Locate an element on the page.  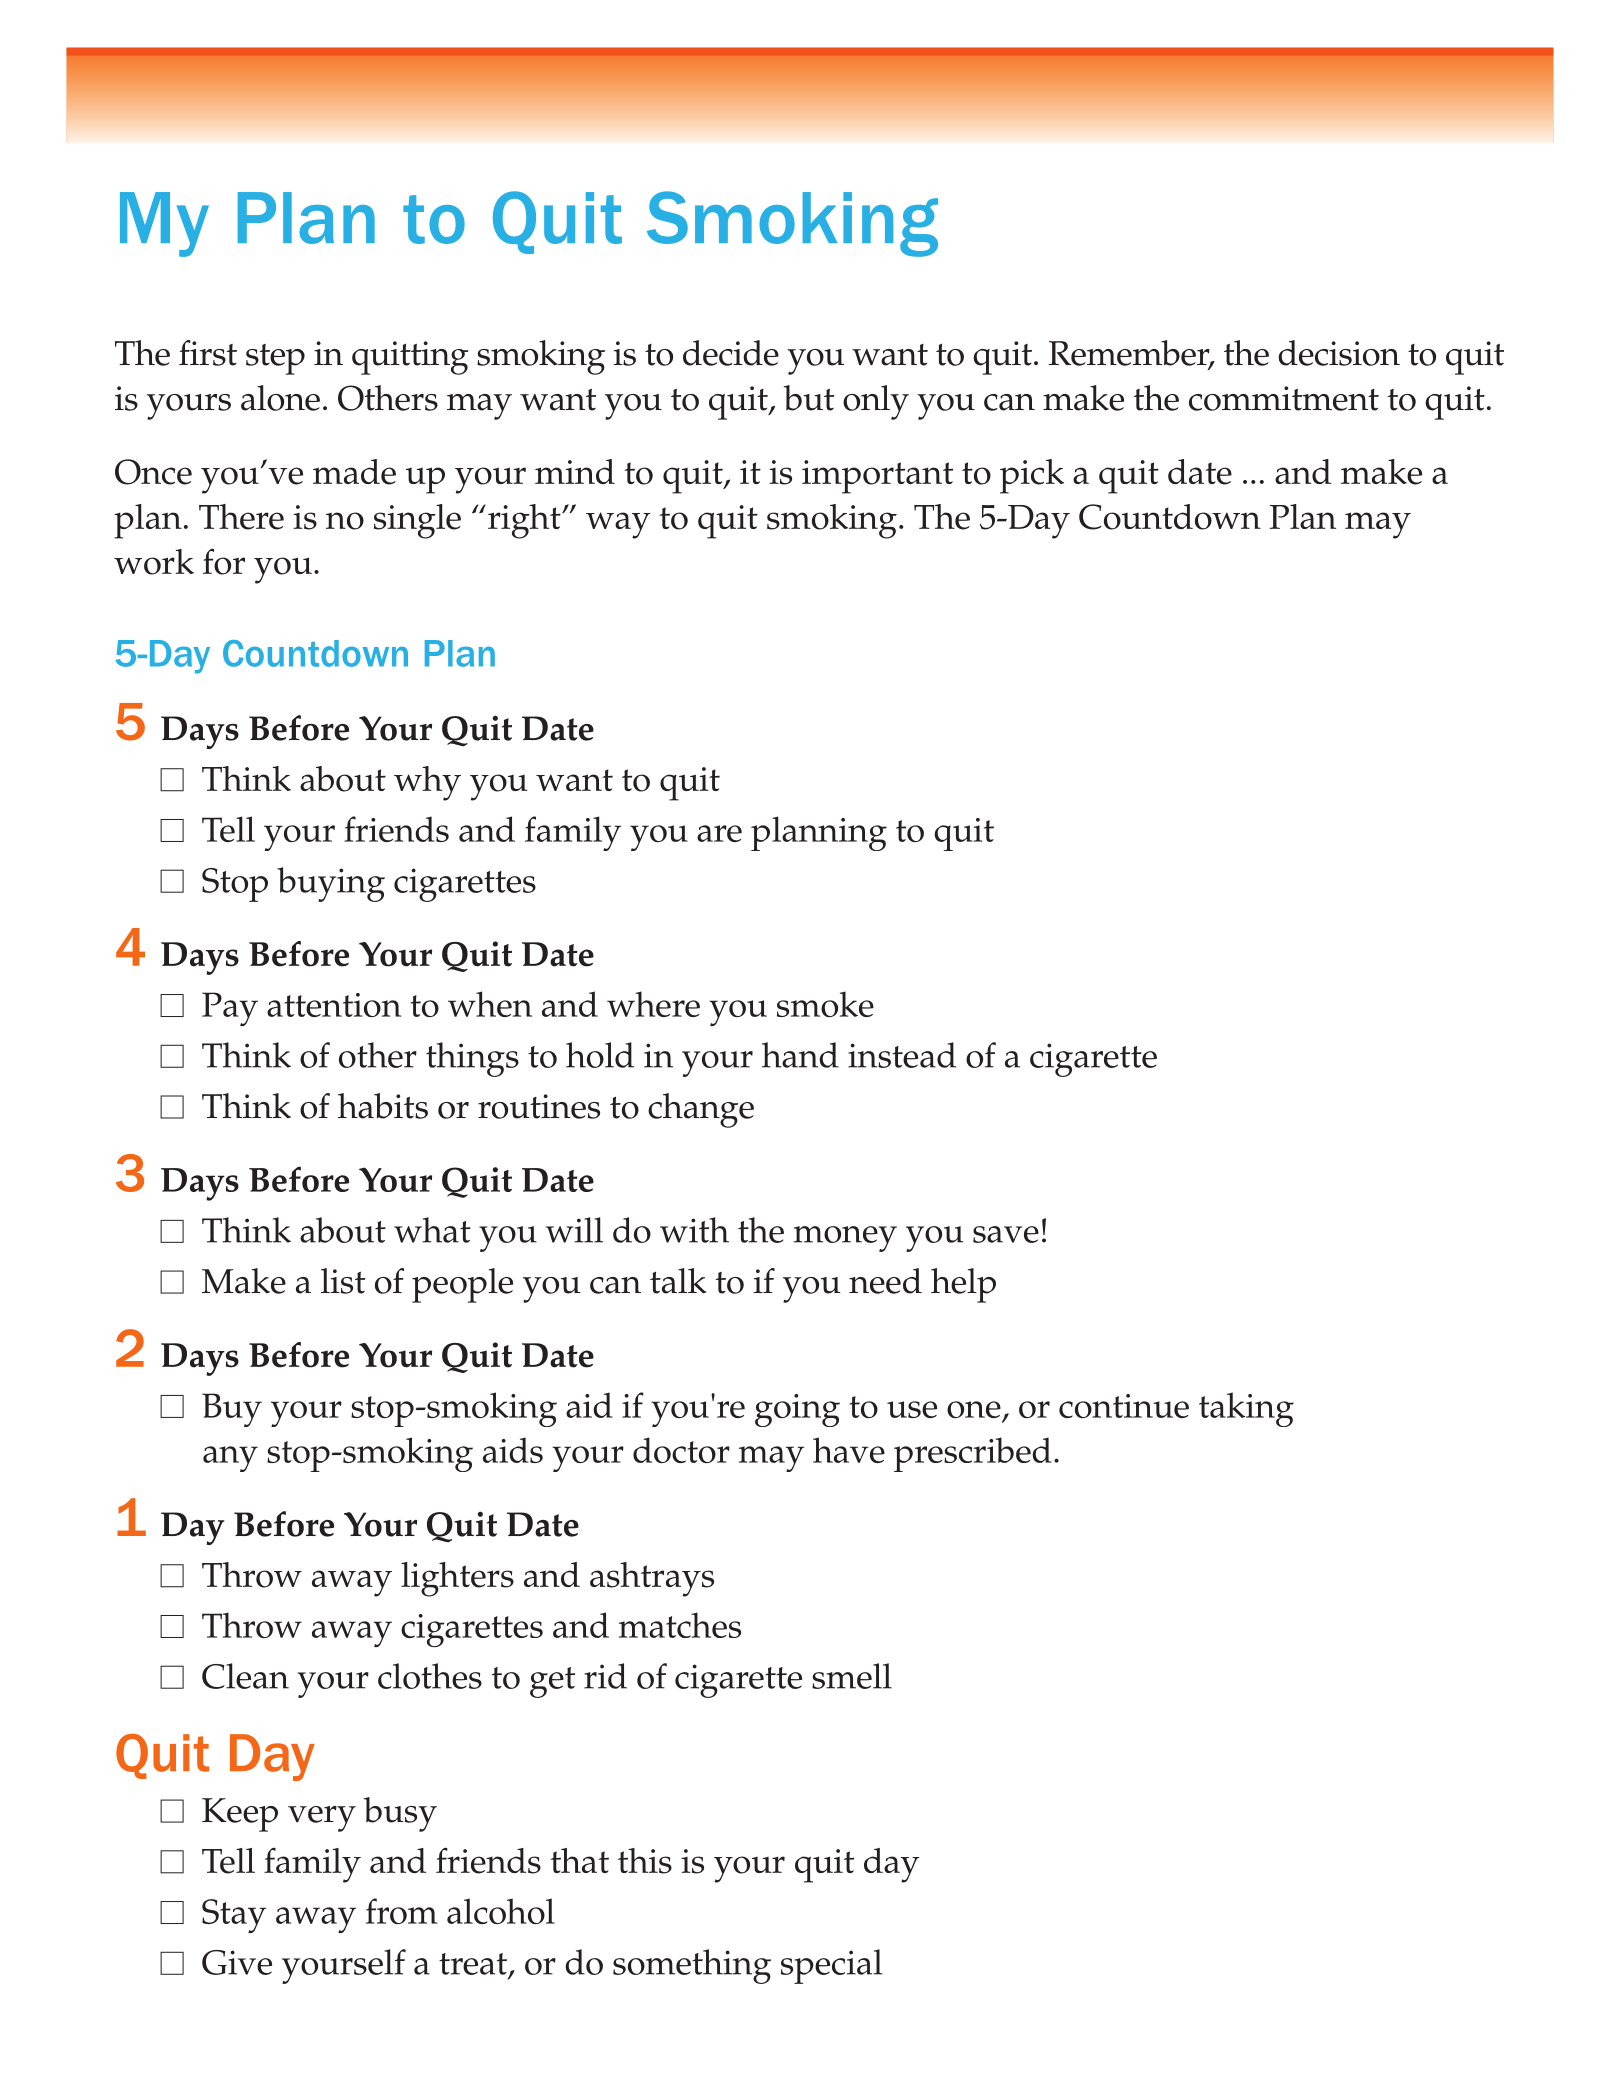
Clean is located at coordinates (245, 1676).
